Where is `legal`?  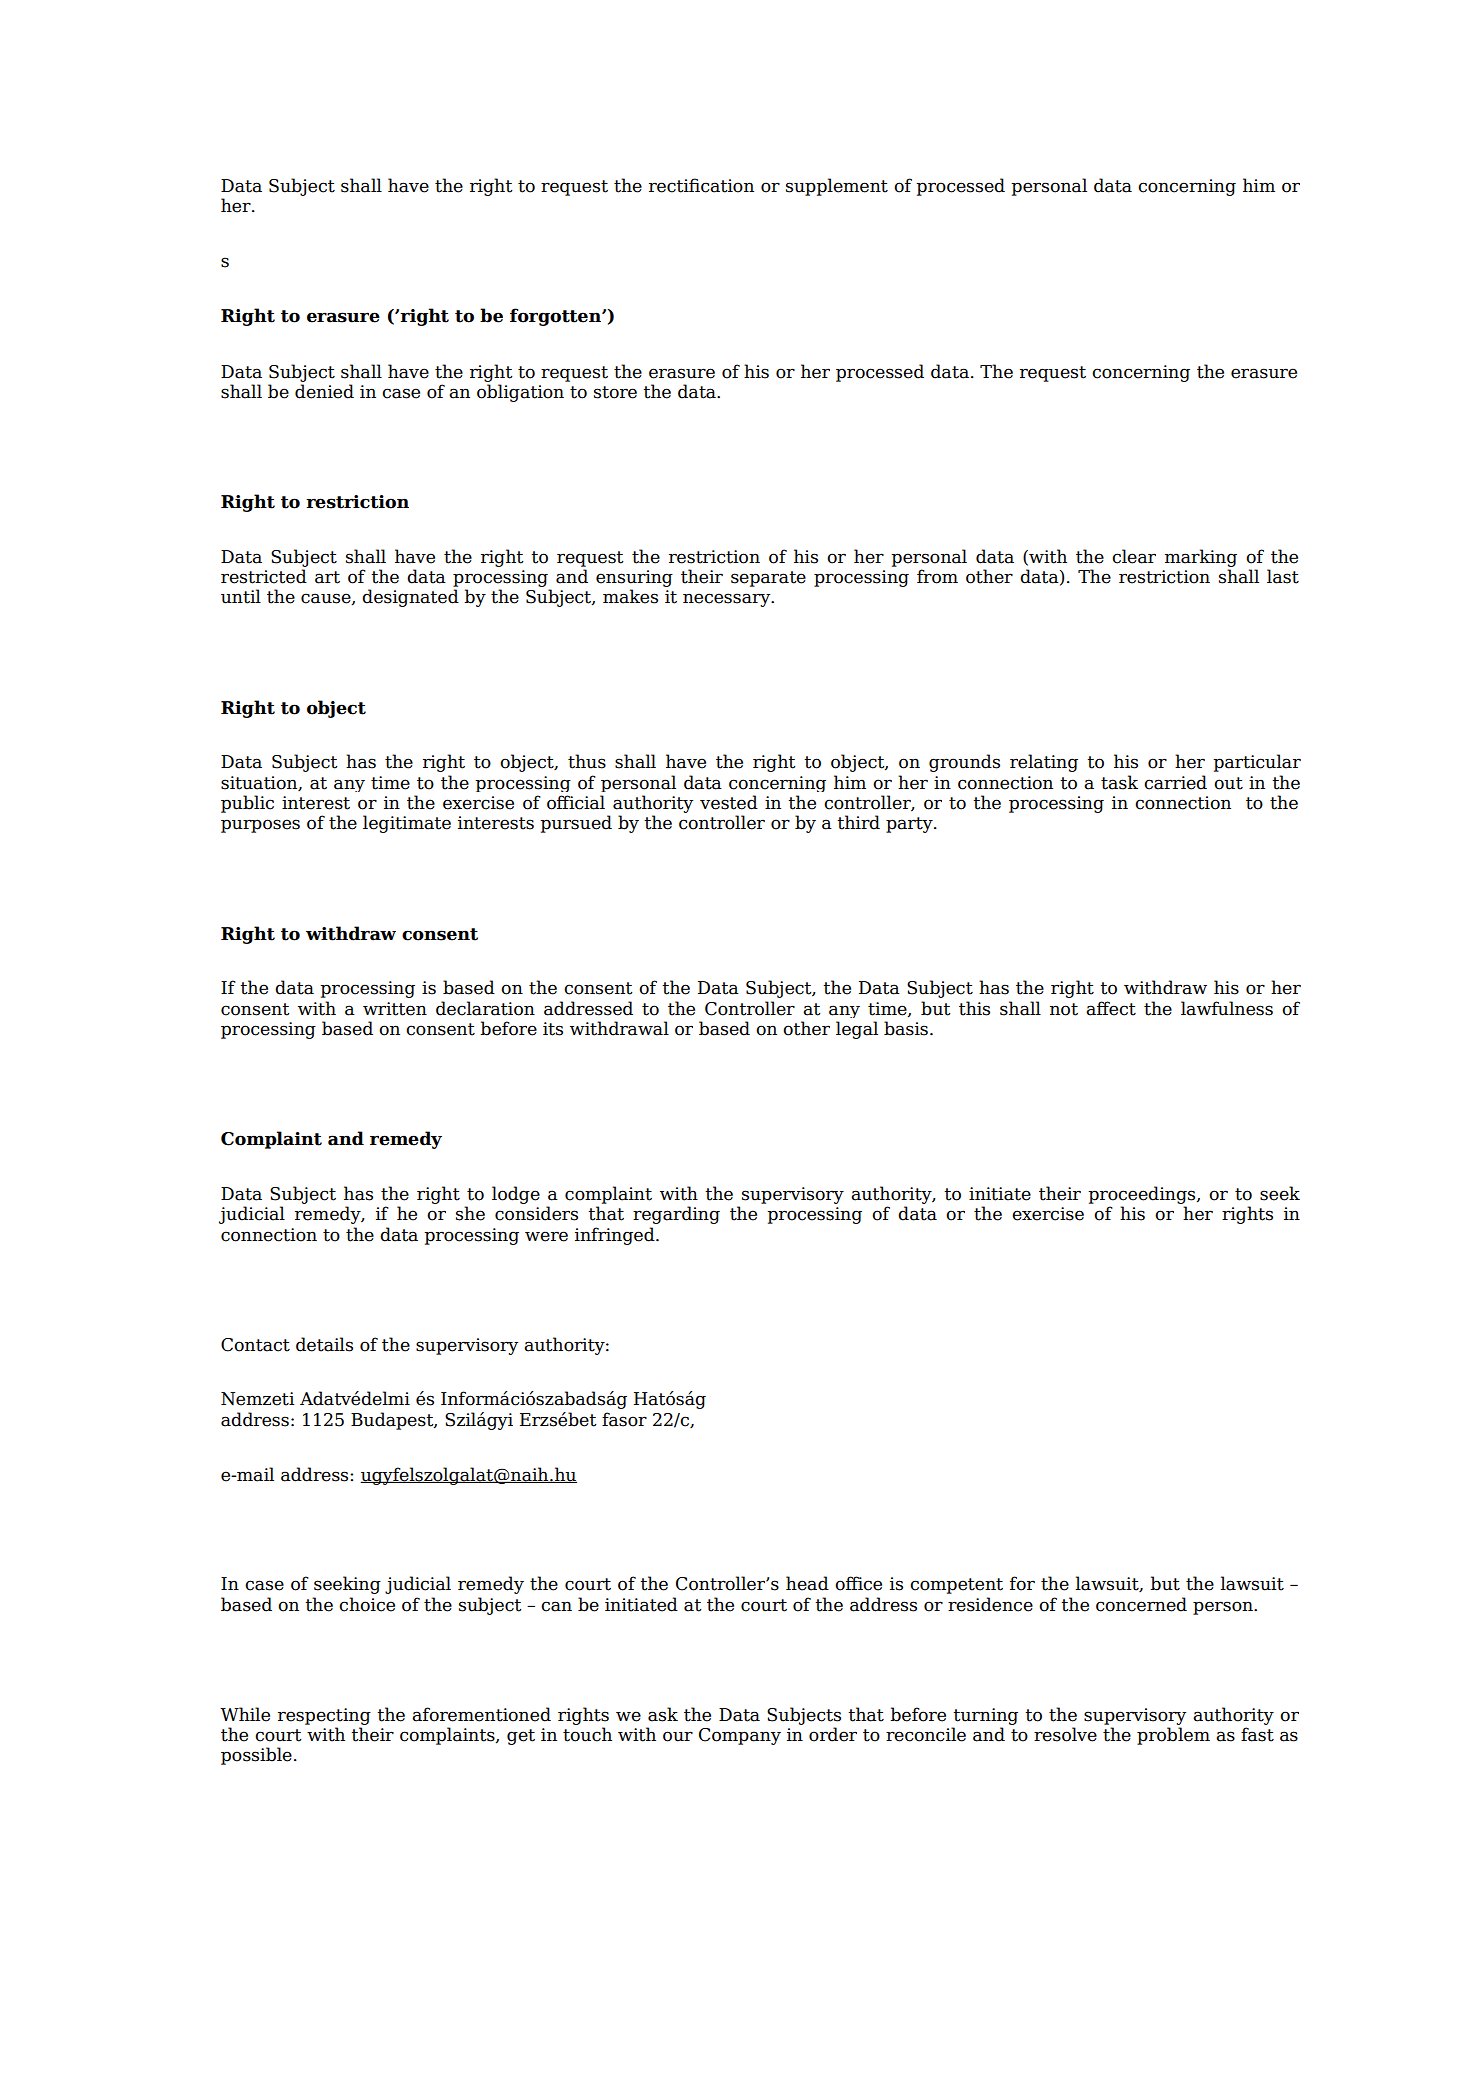 legal is located at coordinates (857, 1030).
